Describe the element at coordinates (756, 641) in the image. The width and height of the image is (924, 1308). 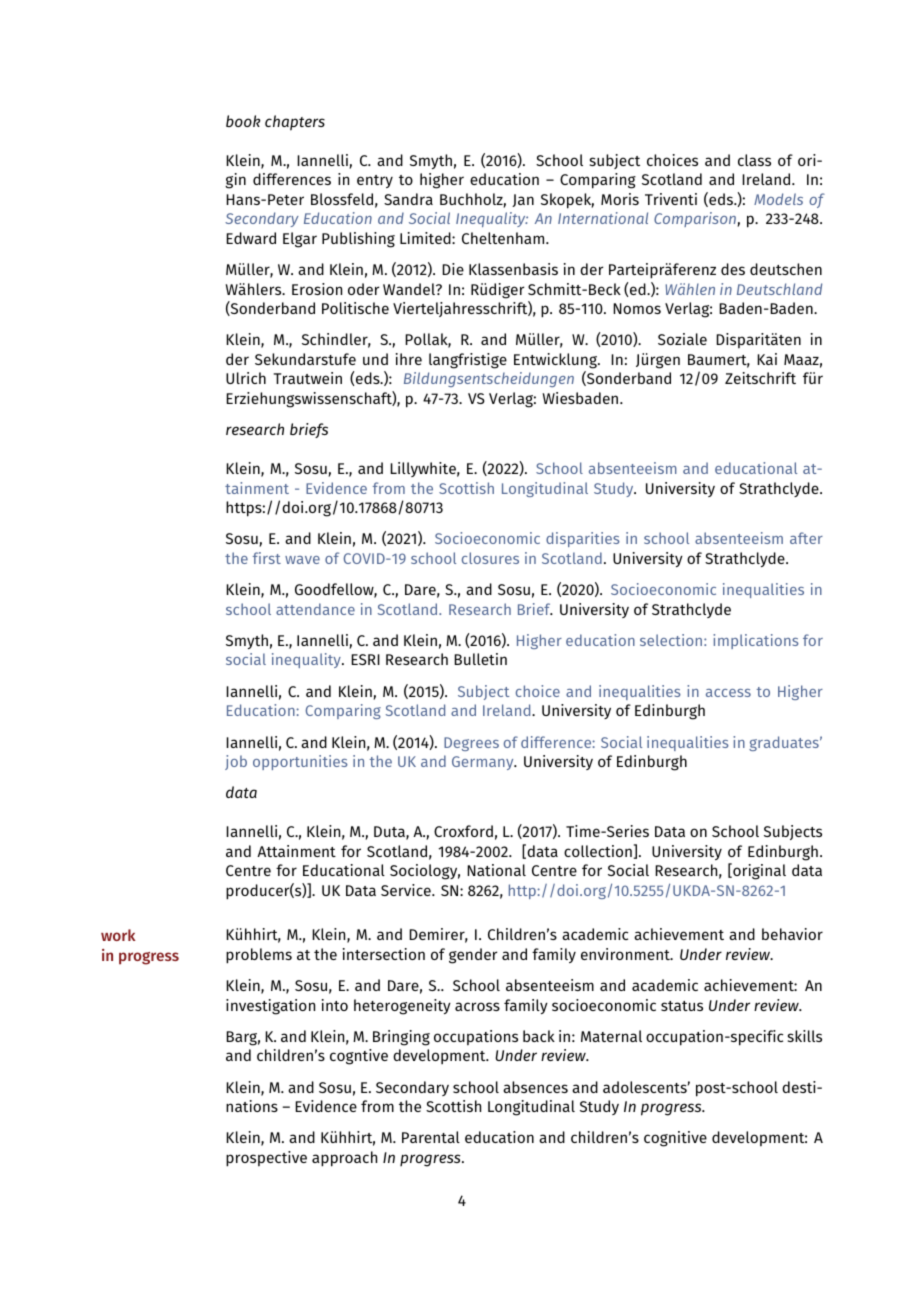
I see `implications` at that location.
